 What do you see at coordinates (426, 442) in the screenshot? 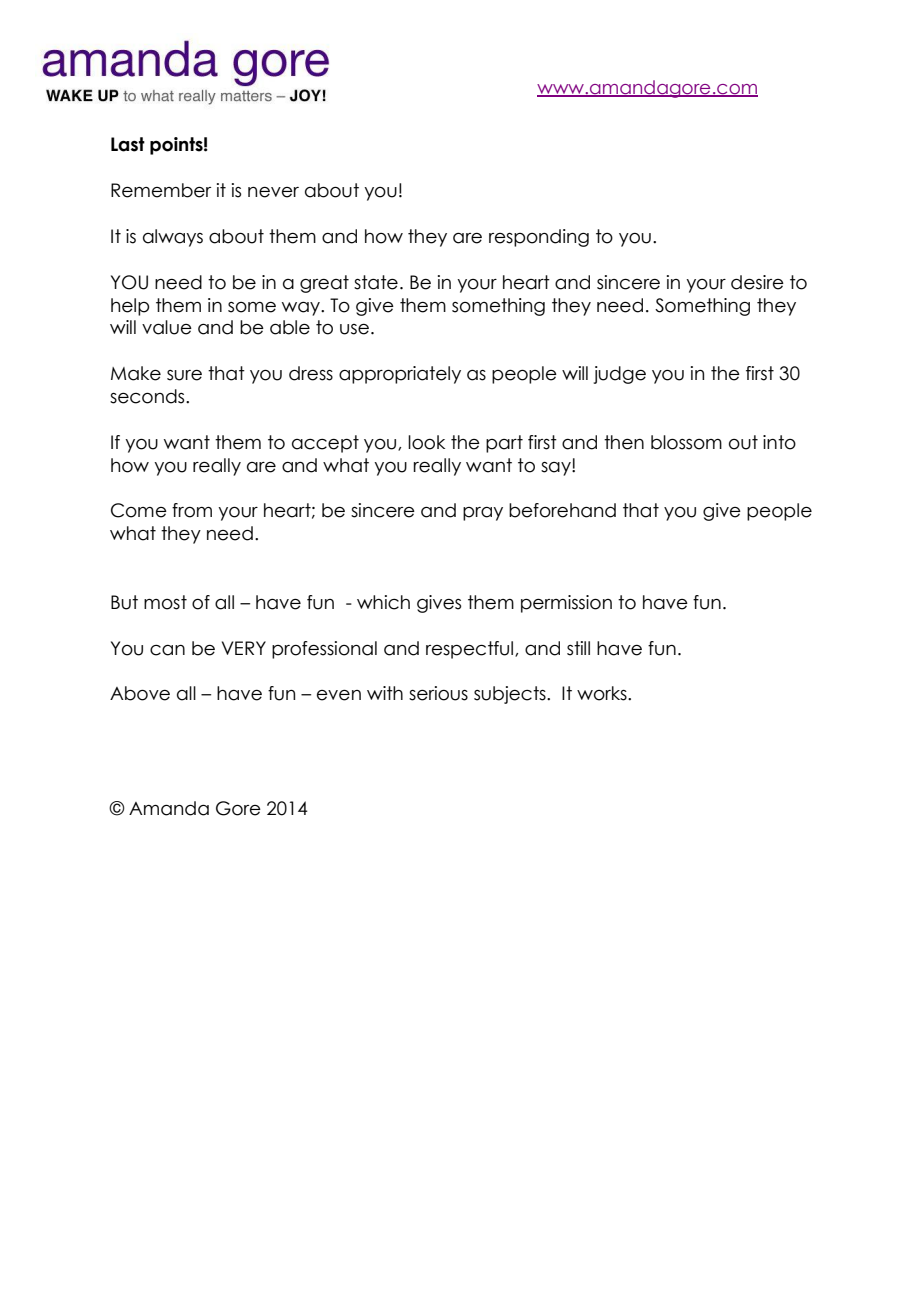
I see `look` at bounding box center [426, 442].
